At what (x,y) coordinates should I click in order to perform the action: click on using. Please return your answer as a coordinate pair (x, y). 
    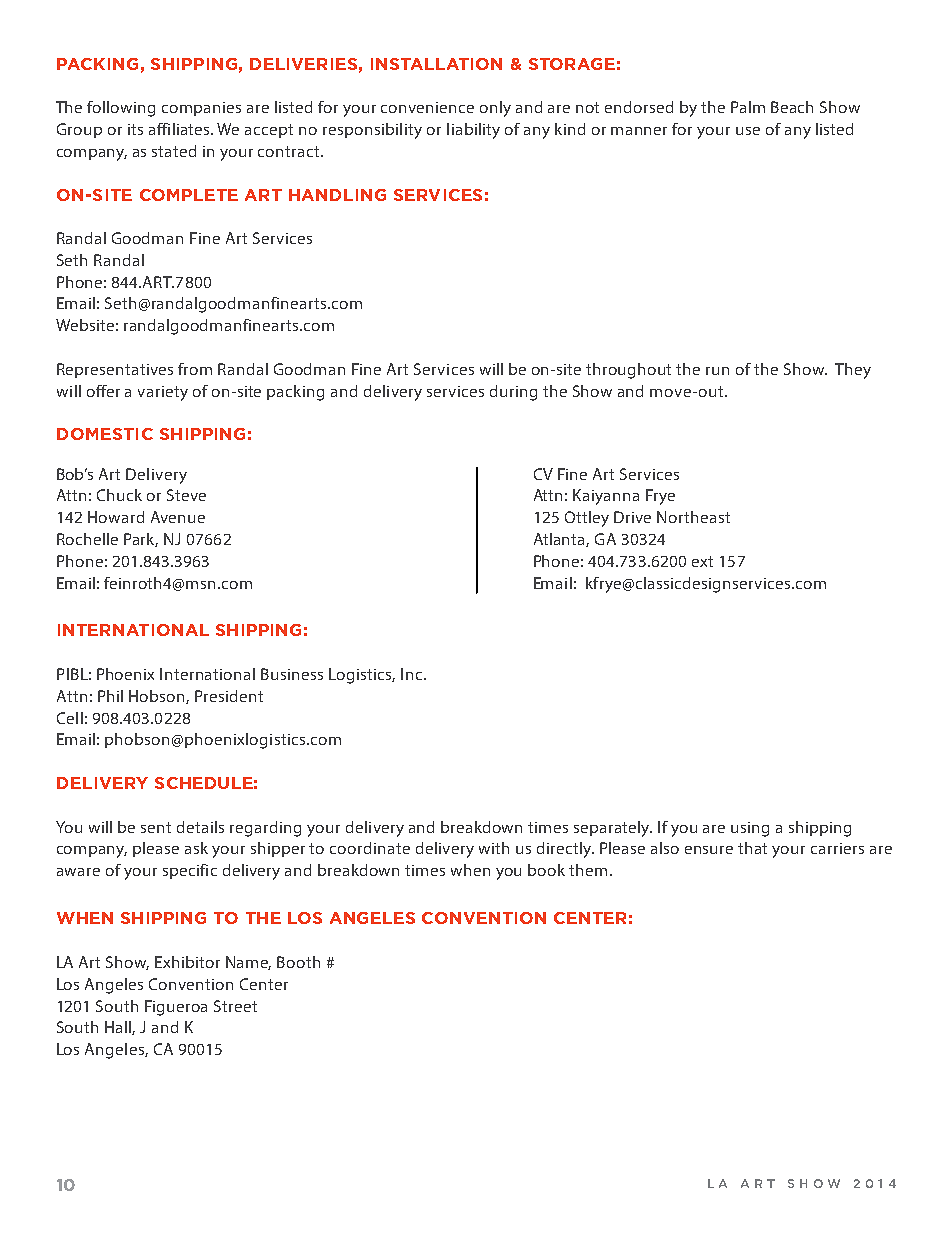
    Looking at the image, I should click on (750, 829).
